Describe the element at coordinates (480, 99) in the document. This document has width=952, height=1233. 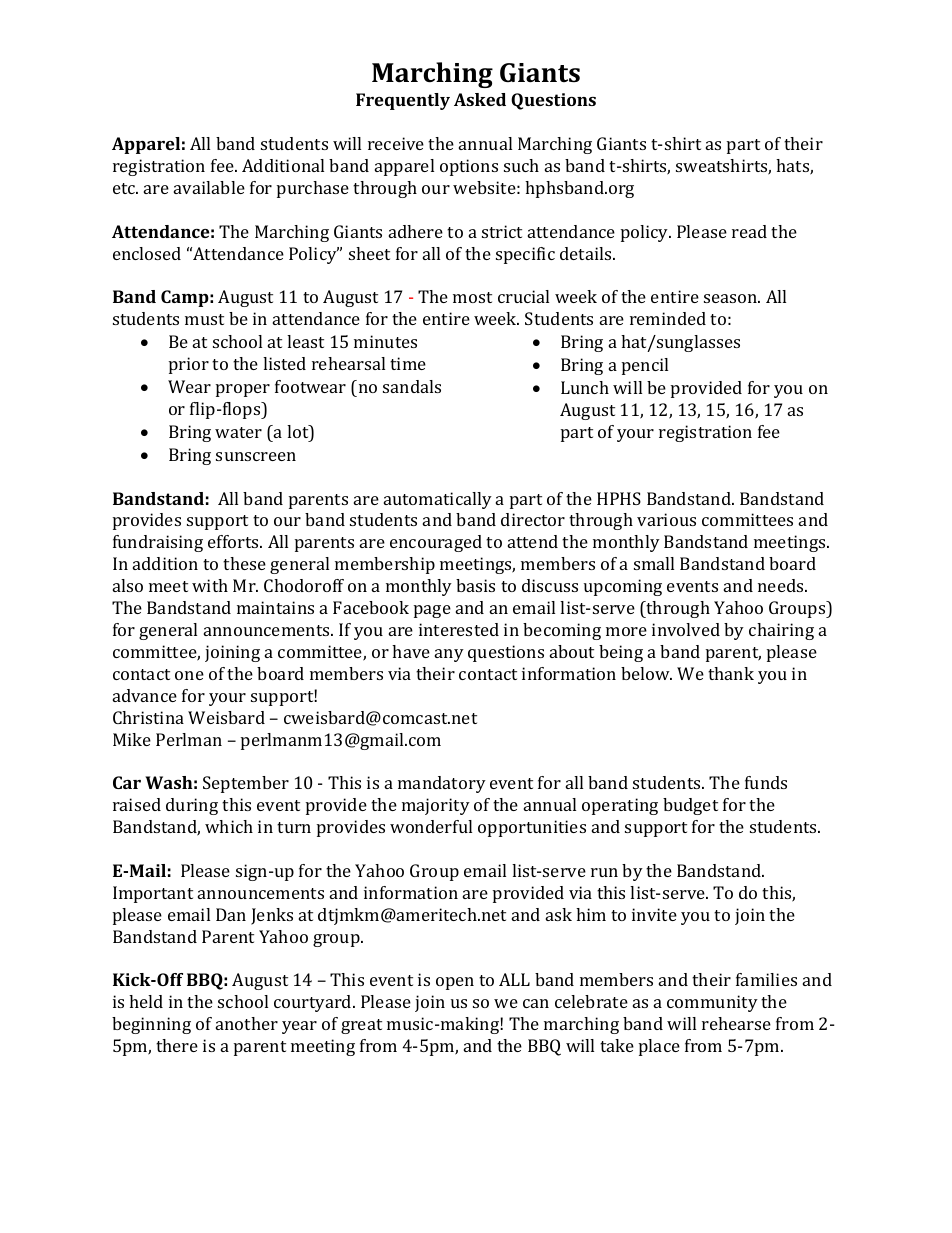
I see `Asked` at that location.
